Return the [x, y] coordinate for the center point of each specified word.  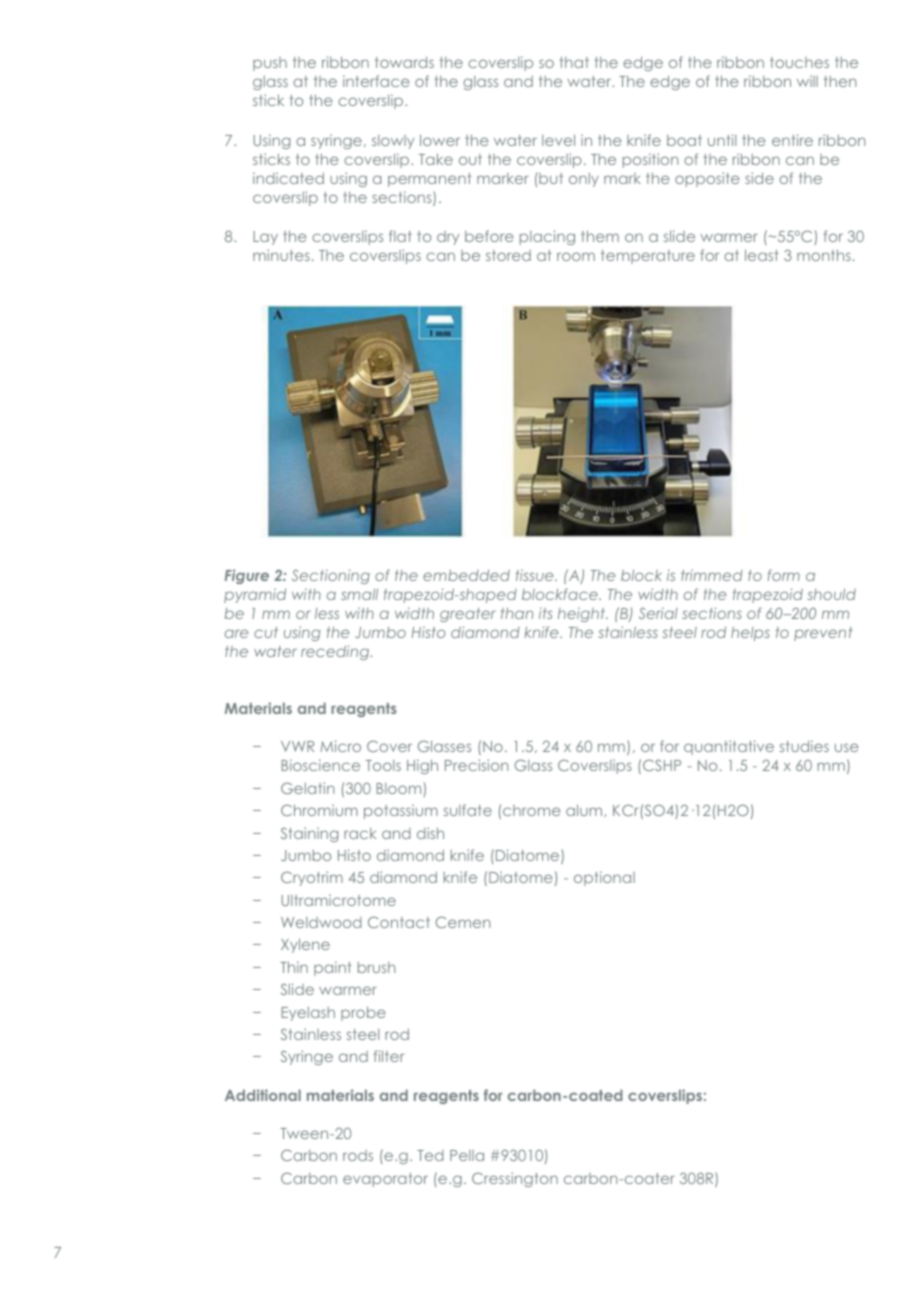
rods [358, 1155]
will [807, 81]
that [574, 62]
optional [604, 878]
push [270, 64]
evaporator [385, 1180]
